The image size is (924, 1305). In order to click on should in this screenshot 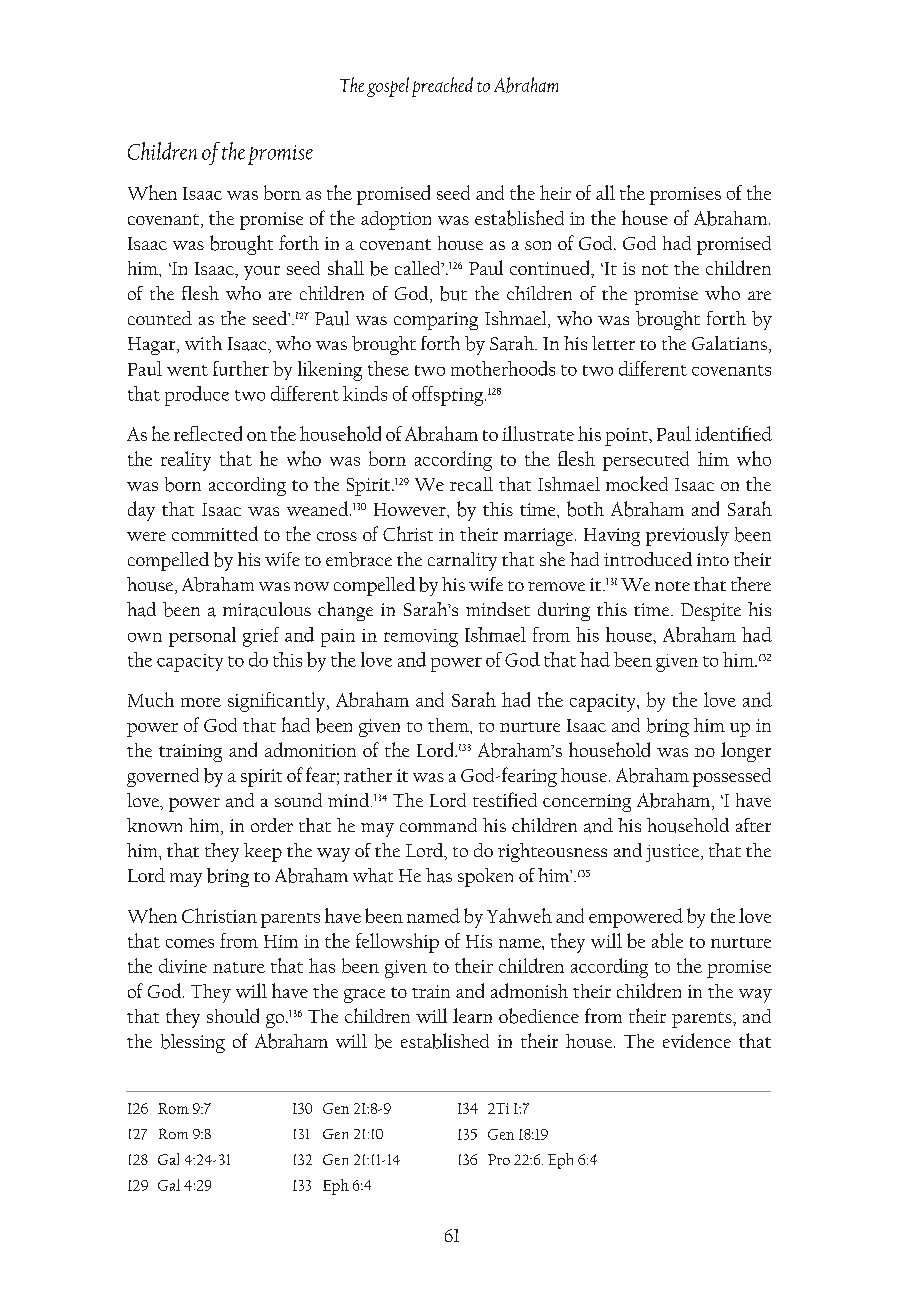, I will do `click(233, 1015)`.
